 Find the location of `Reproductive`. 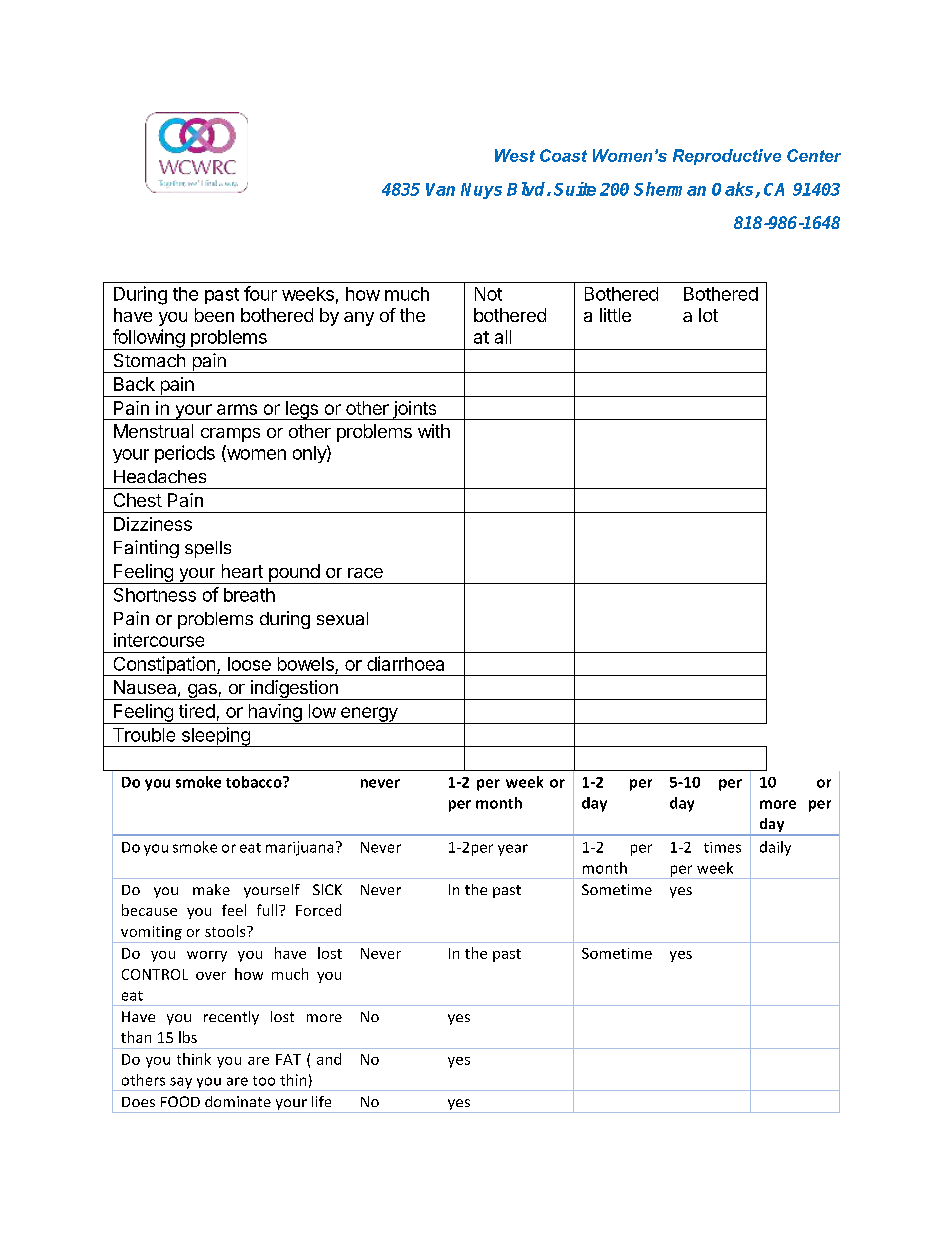

Reproductive is located at coordinates (727, 157).
